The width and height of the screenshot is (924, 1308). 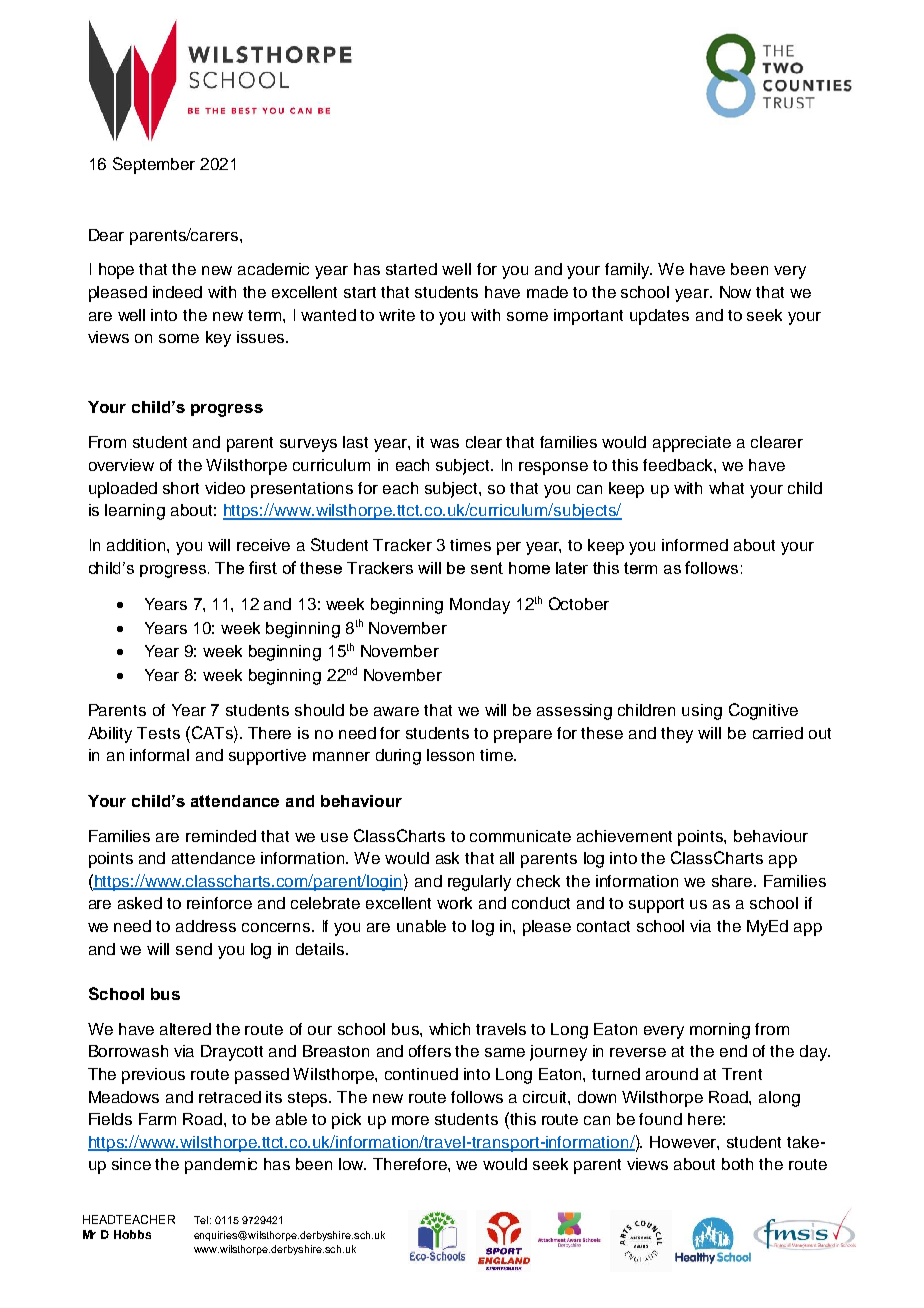 What do you see at coordinates (449, 1029) in the screenshot?
I see `which` at bounding box center [449, 1029].
